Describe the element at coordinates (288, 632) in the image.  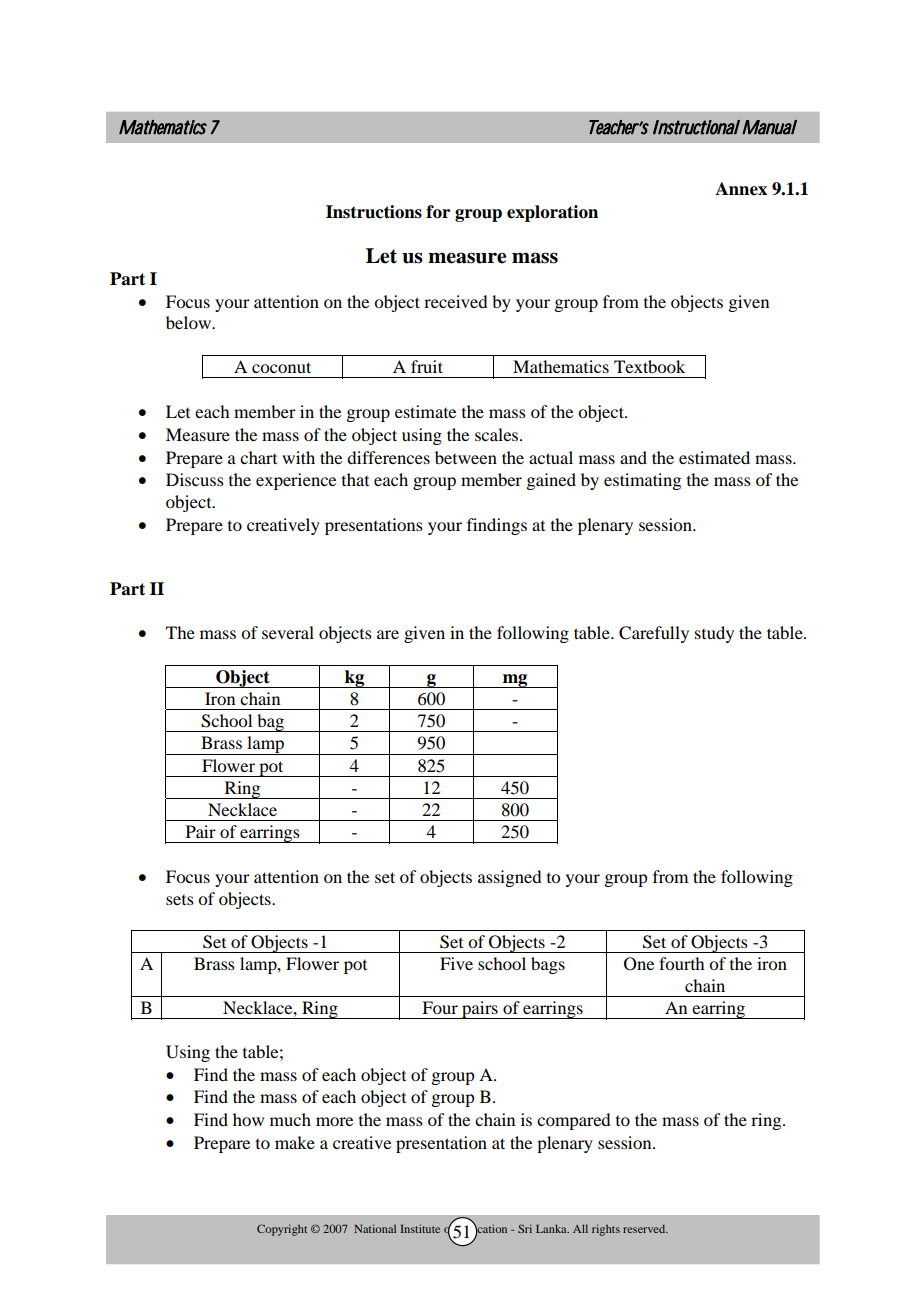
I see `several` at that location.
